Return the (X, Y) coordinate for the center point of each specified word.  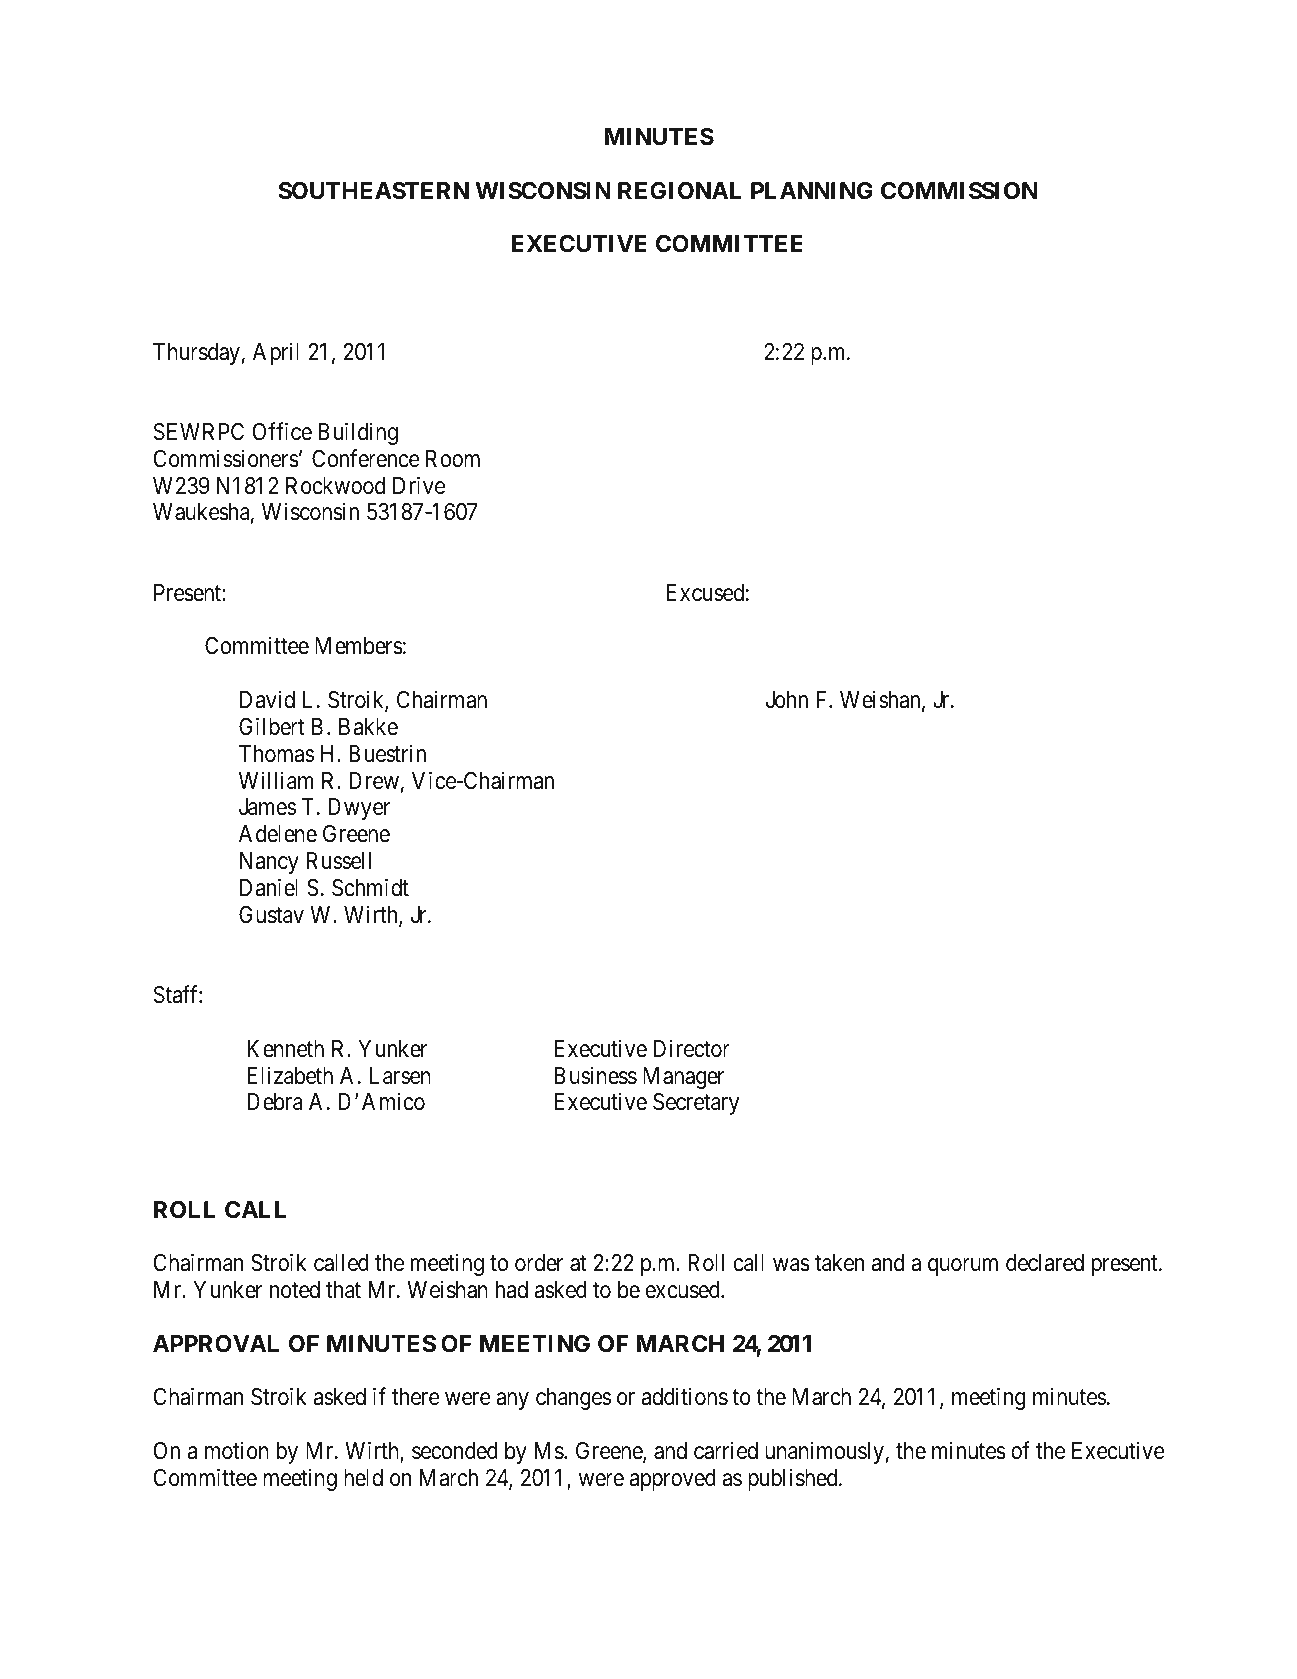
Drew (374, 781)
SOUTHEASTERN (374, 191)
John (787, 699)
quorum (963, 1267)
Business (596, 1075)
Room (453, 459)
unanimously (824, 1452)
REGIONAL (679, 191)
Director (692, 1048)
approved (673, 1480)
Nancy (269, 863)
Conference (366, 458)
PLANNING (812, 190)
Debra (275, 1102)
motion (237, 1450)
